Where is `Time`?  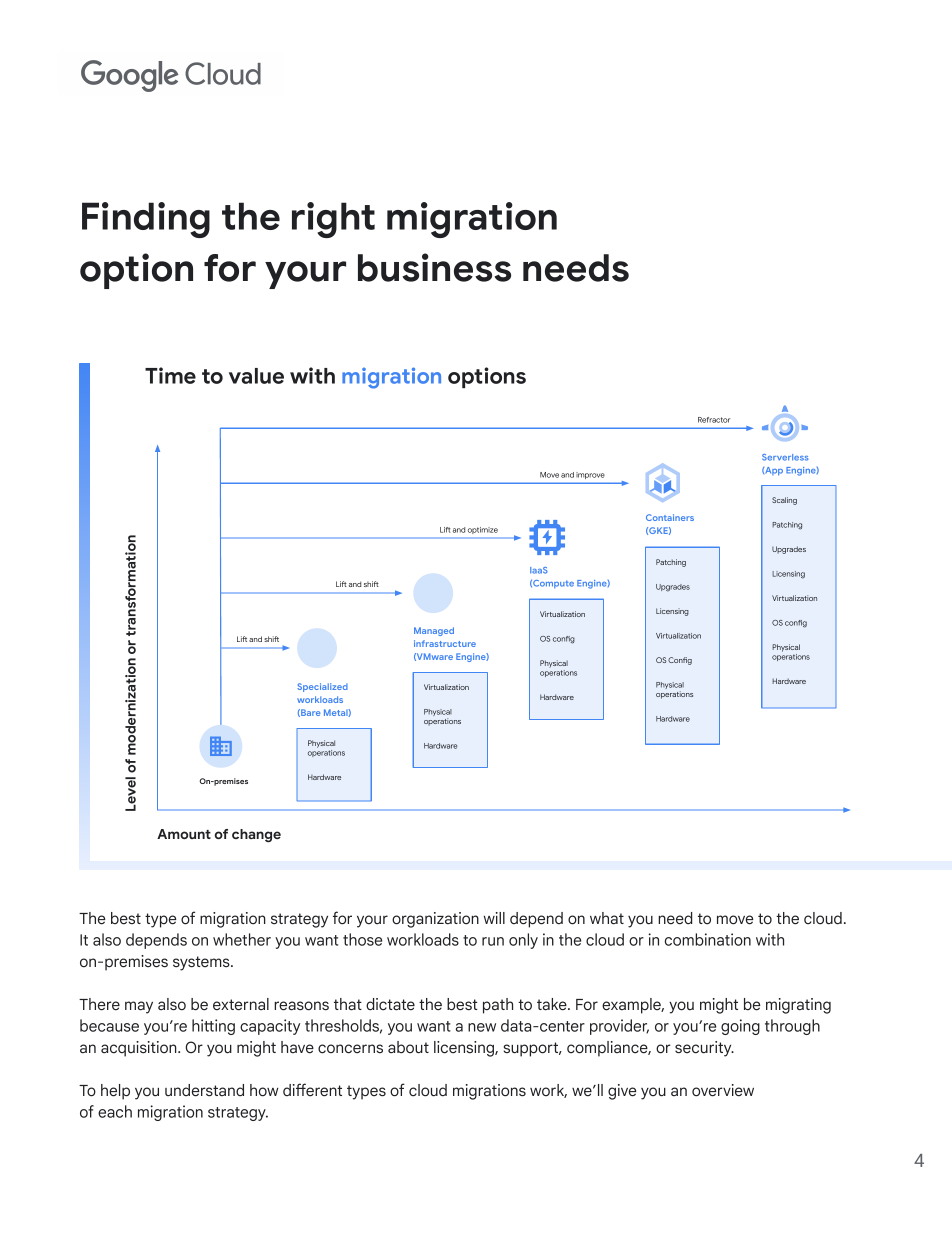
Time is located at coordinates (170, 375).
